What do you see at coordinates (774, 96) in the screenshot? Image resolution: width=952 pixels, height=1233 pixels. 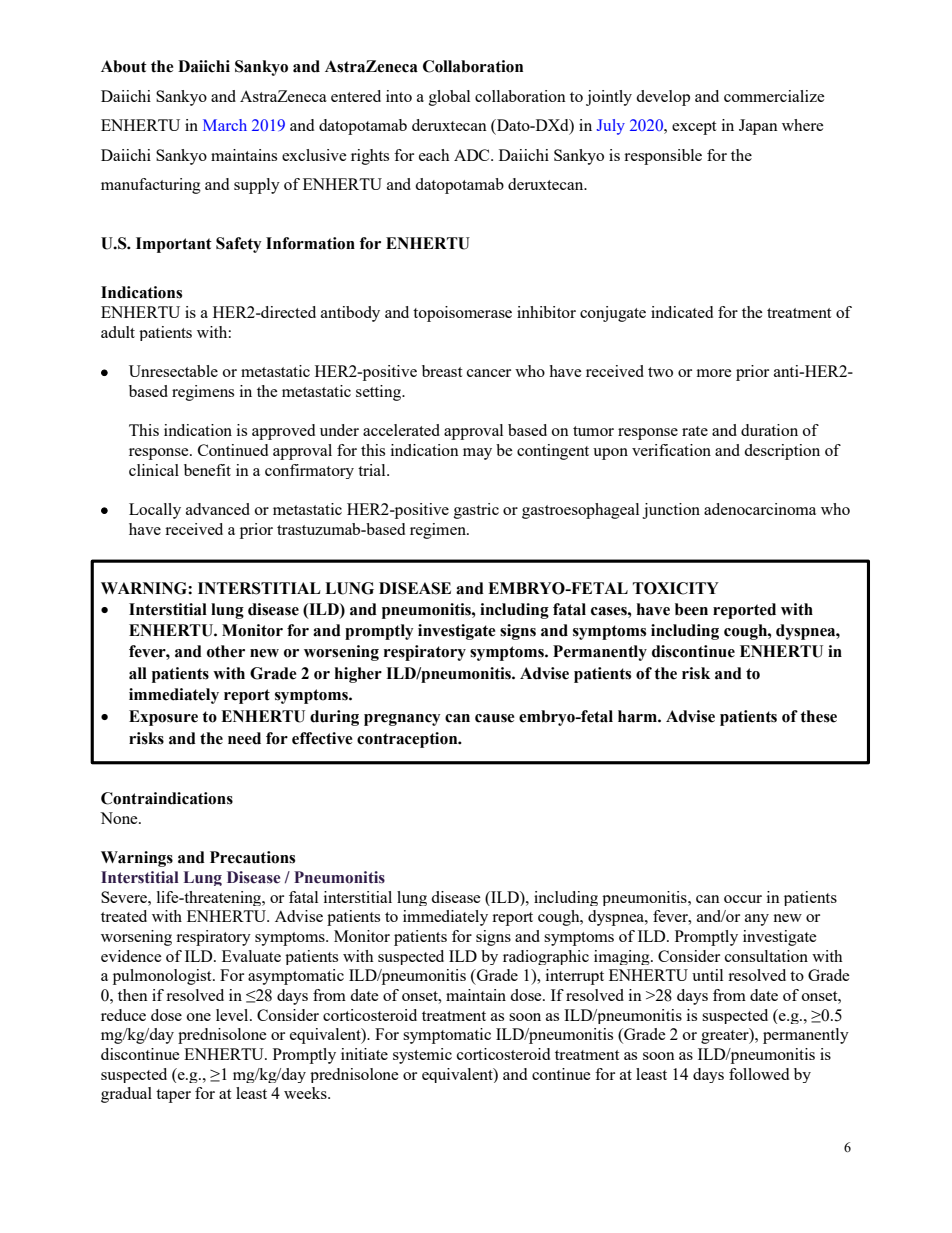 I see `commercialize` at bounding box center [774, 96].
